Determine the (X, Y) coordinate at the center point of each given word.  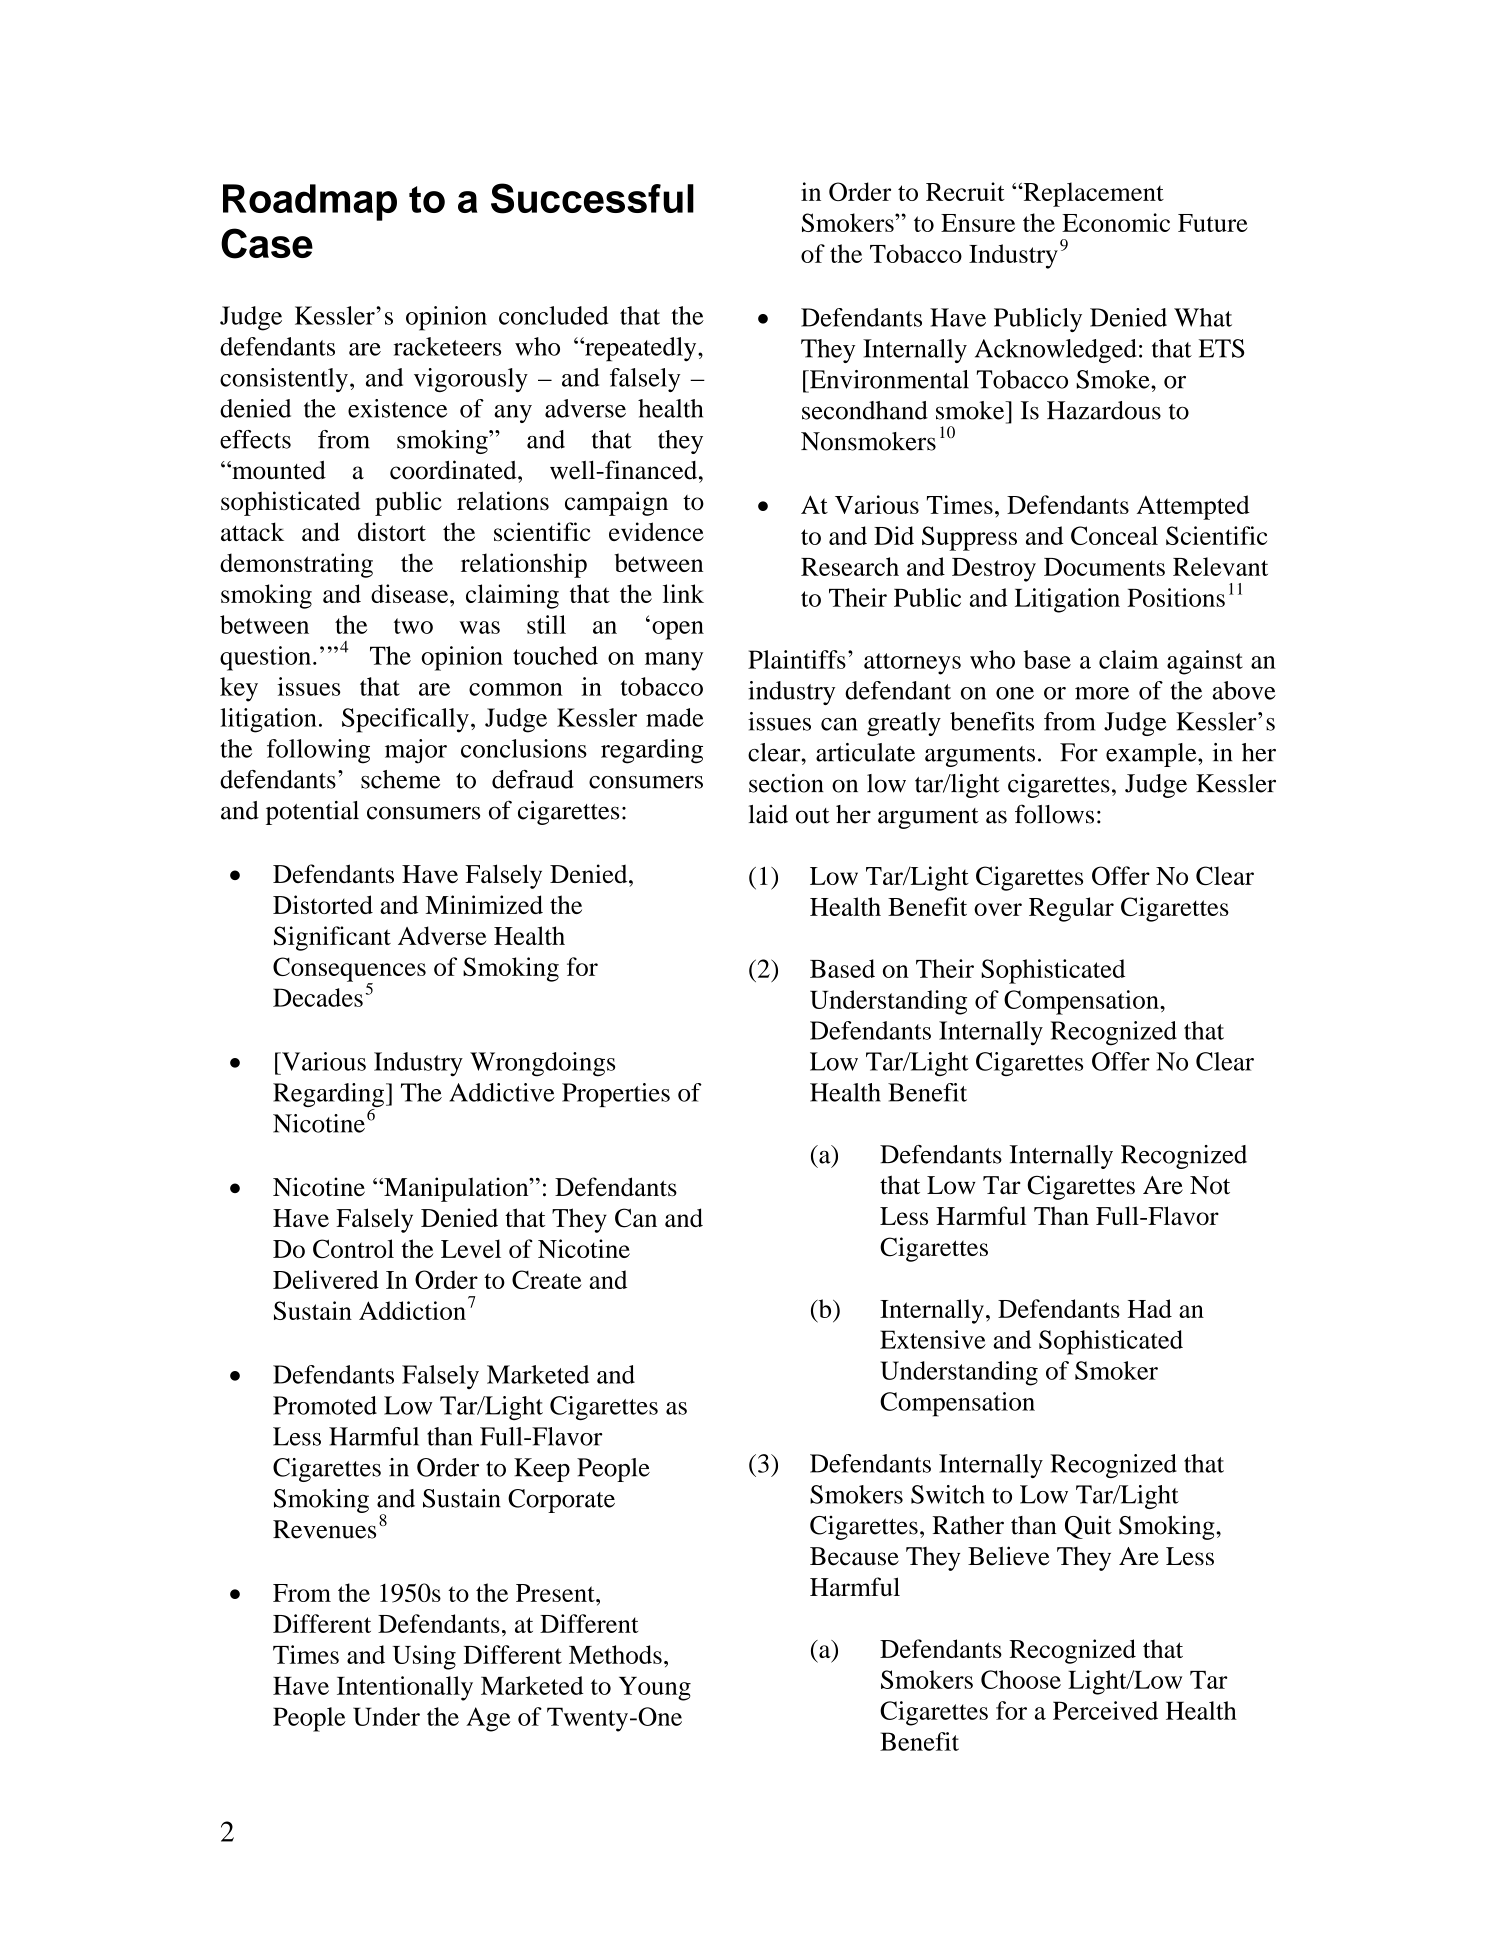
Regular (1071, 909)
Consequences (349, 970)
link (683, 593)
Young (655, 1689)
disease (411, 593)
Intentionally (405, 1688)
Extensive (933, 1339)
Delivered (326, 1279)
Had (1150, 1308)
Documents (1104, 567)
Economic (1116, 222)
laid (768, 814)
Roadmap (310, 202)
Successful (592, 198)
